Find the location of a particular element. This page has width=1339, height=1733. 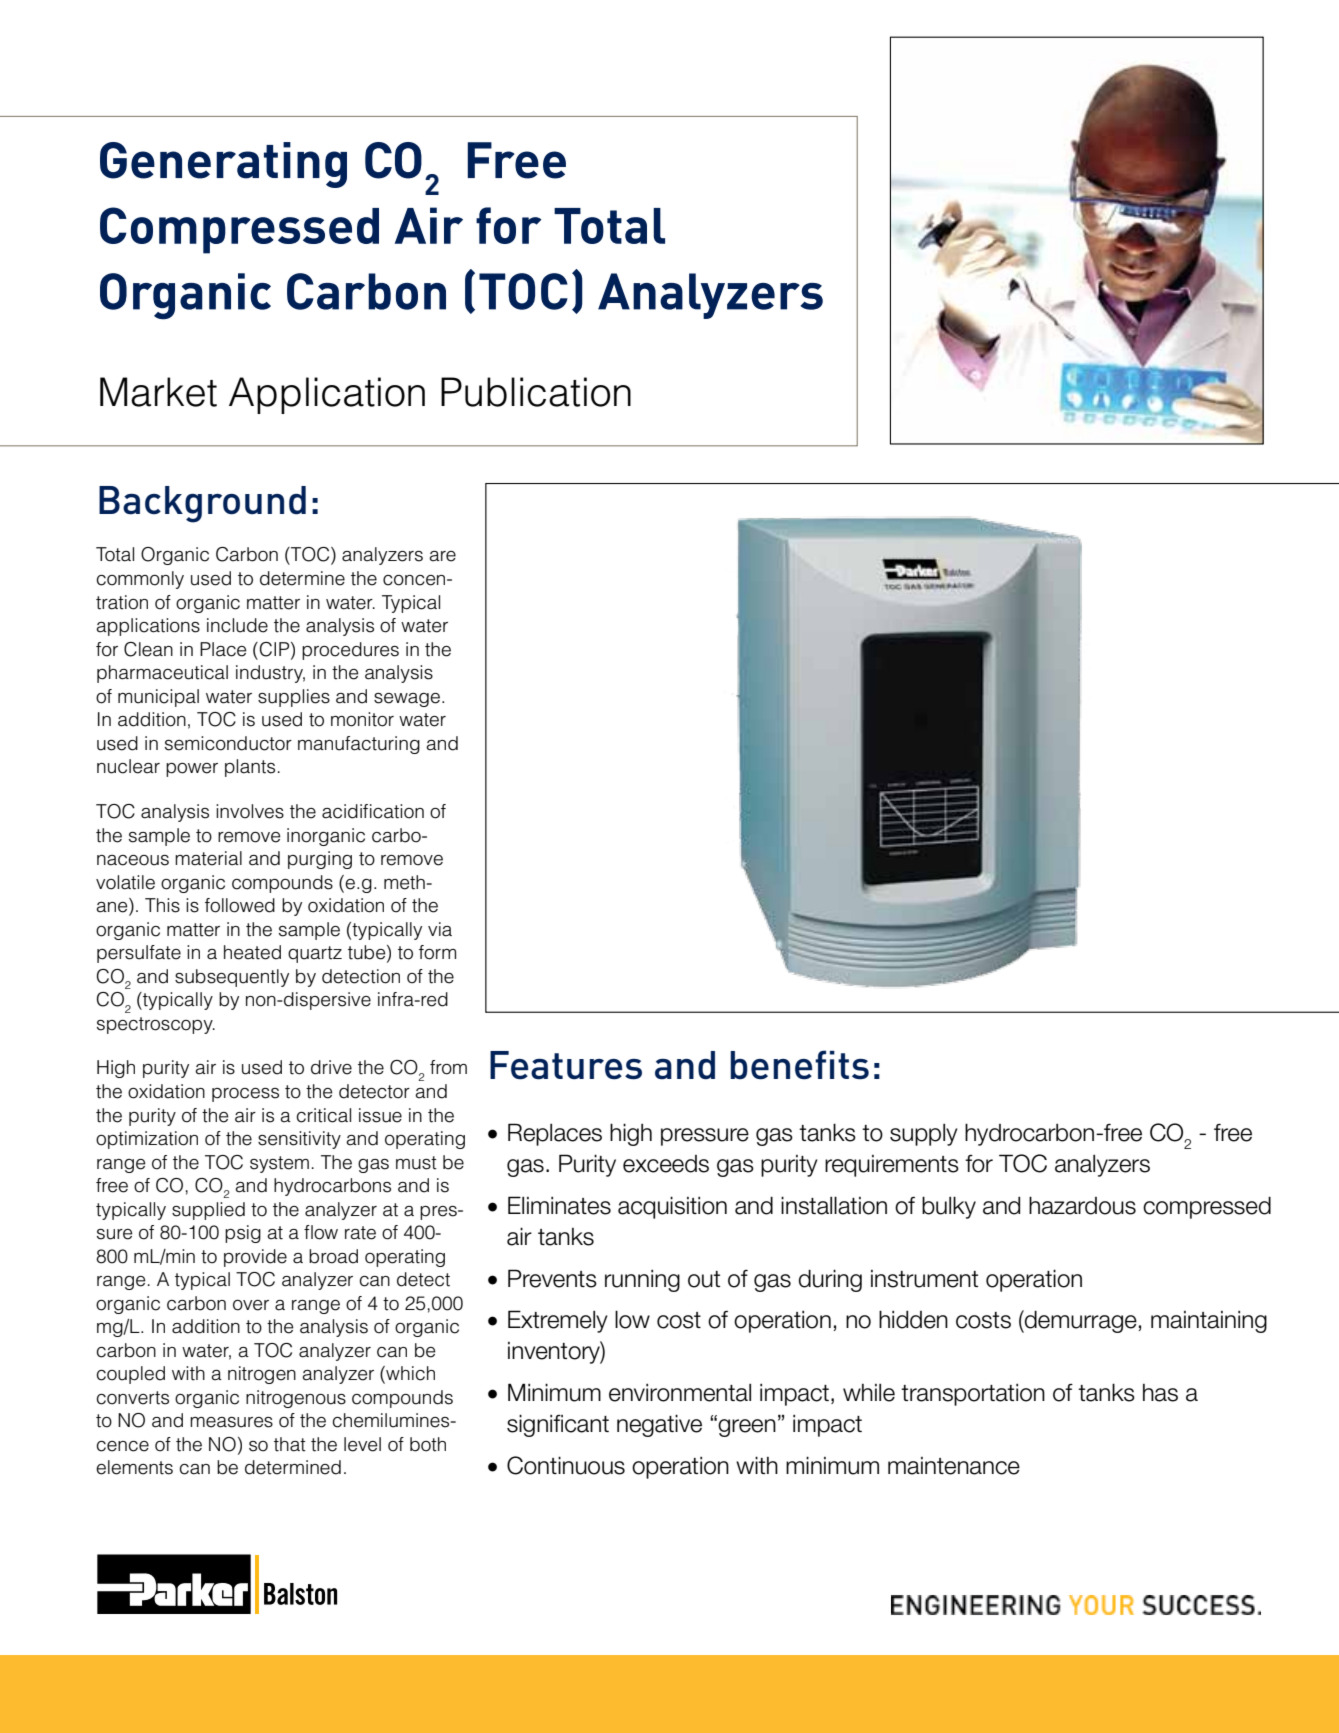

are is located at coordinates (442, 556).
